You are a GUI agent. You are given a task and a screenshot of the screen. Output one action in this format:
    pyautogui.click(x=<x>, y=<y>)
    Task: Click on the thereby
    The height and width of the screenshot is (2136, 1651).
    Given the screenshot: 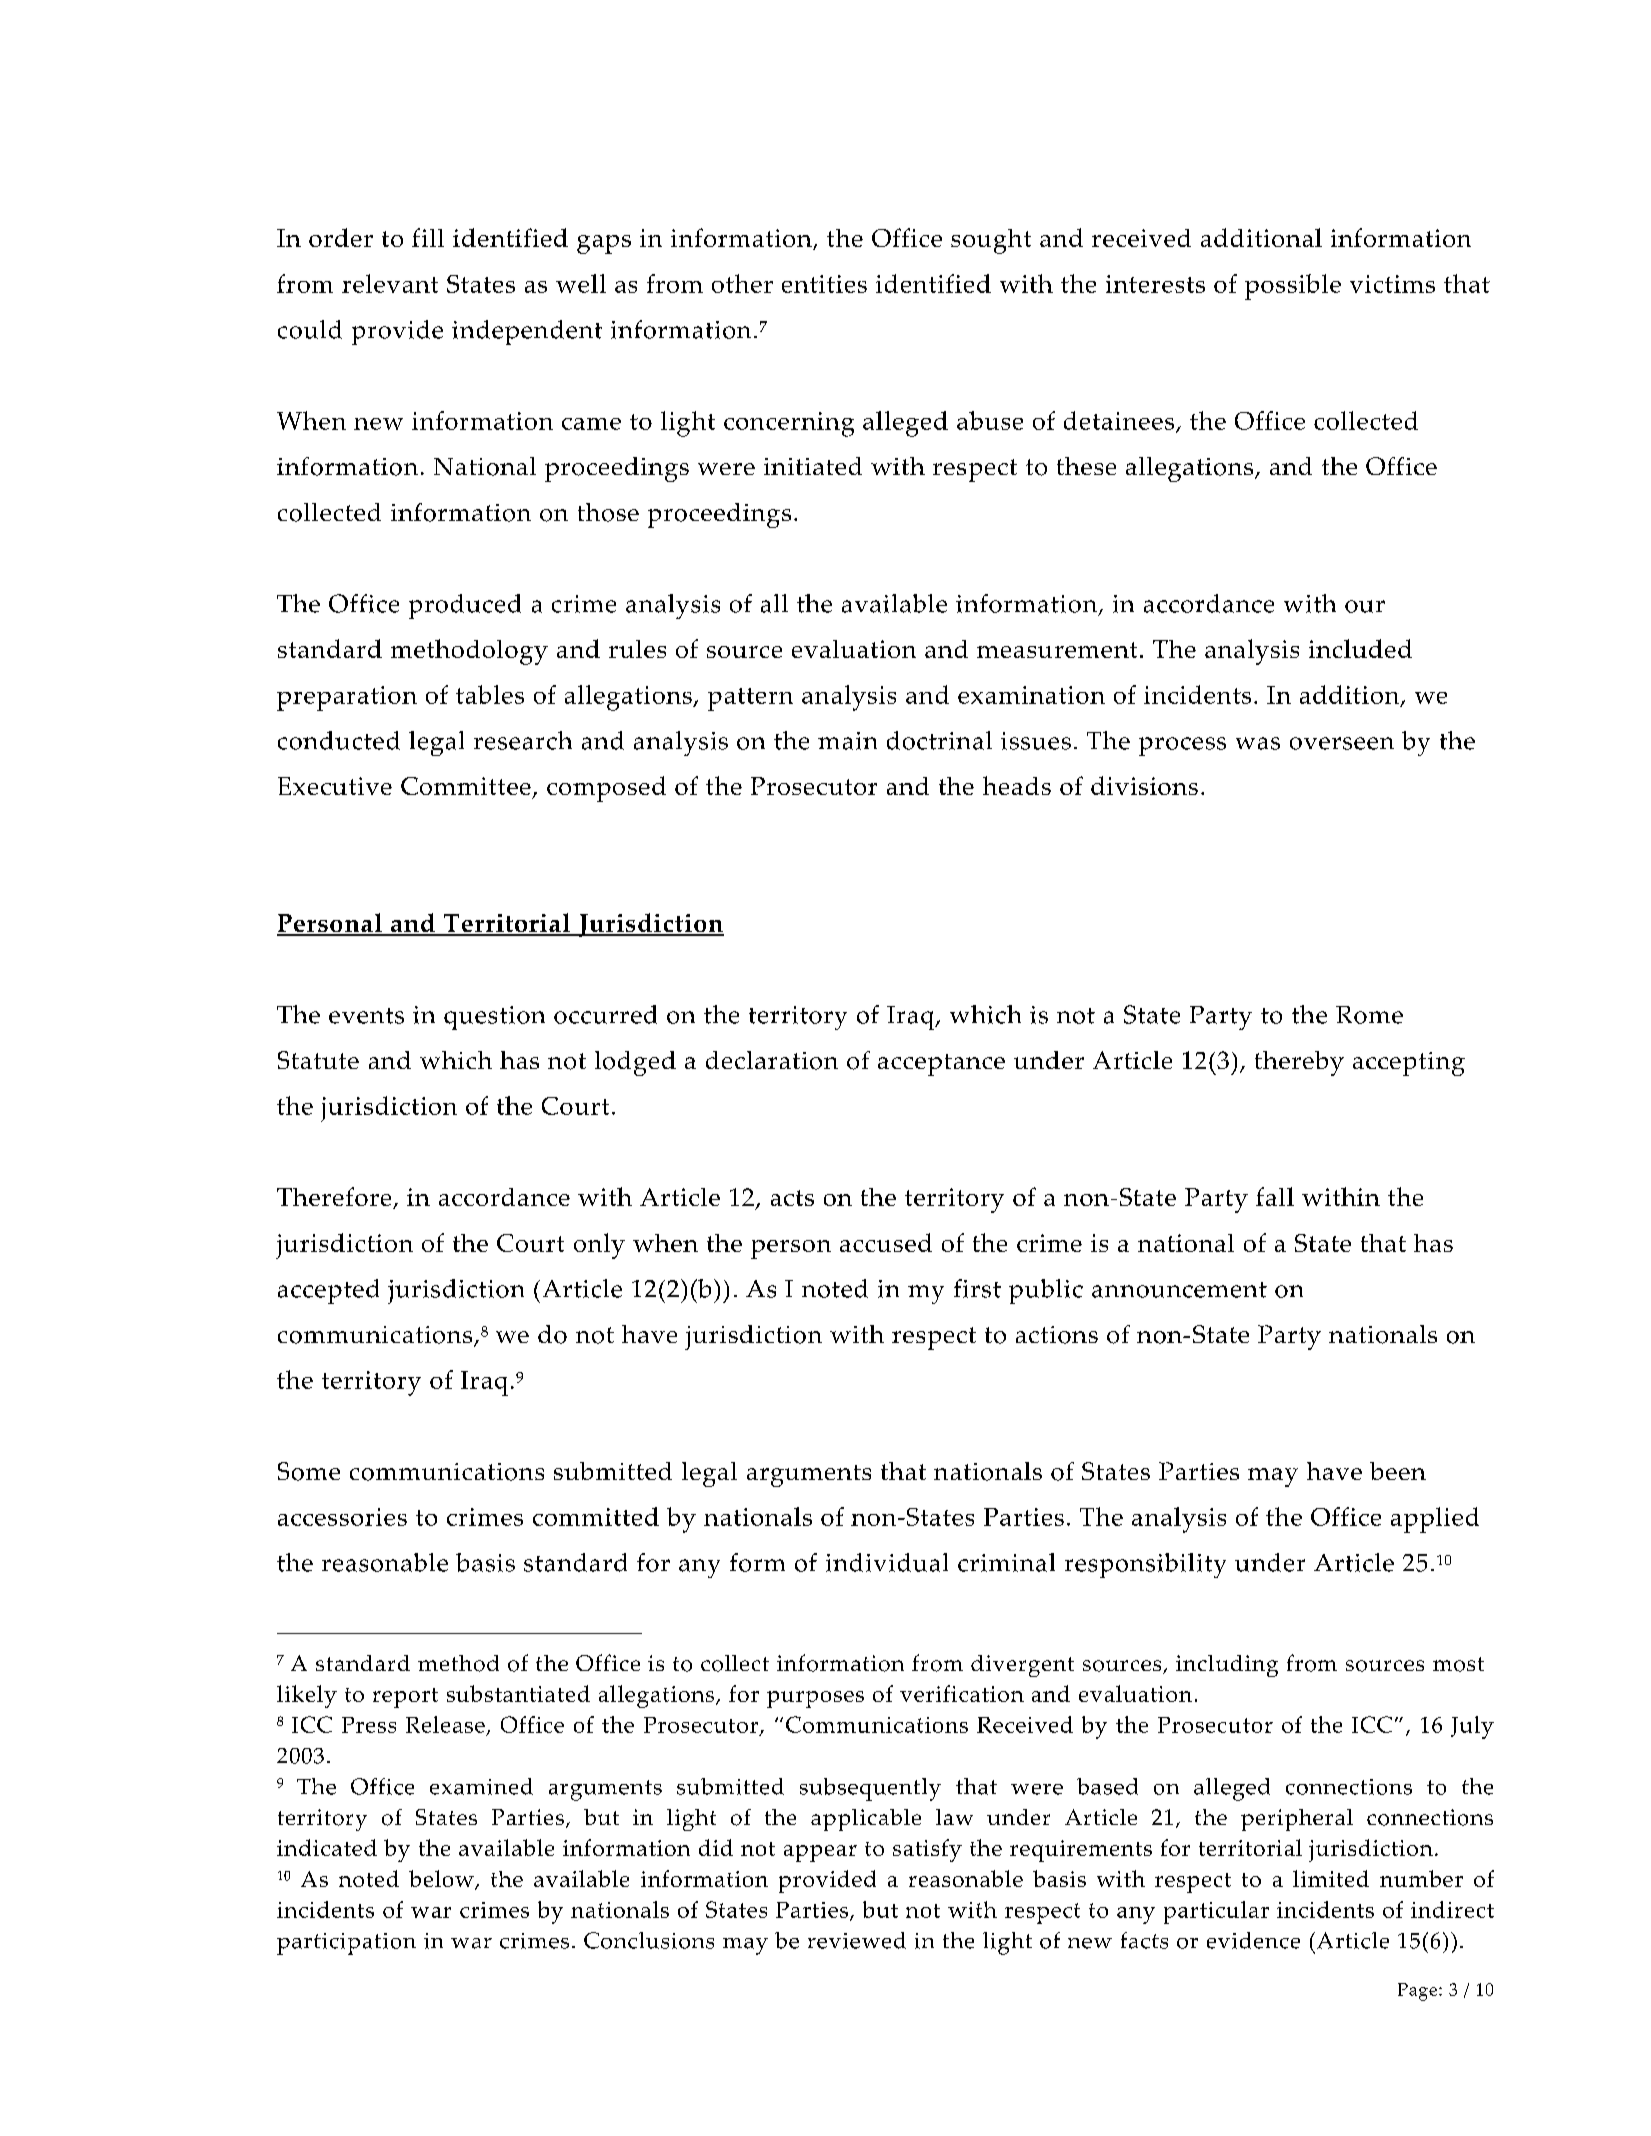 What is the action you would take?
    pyautogui.click(x=1299, y=1063)
